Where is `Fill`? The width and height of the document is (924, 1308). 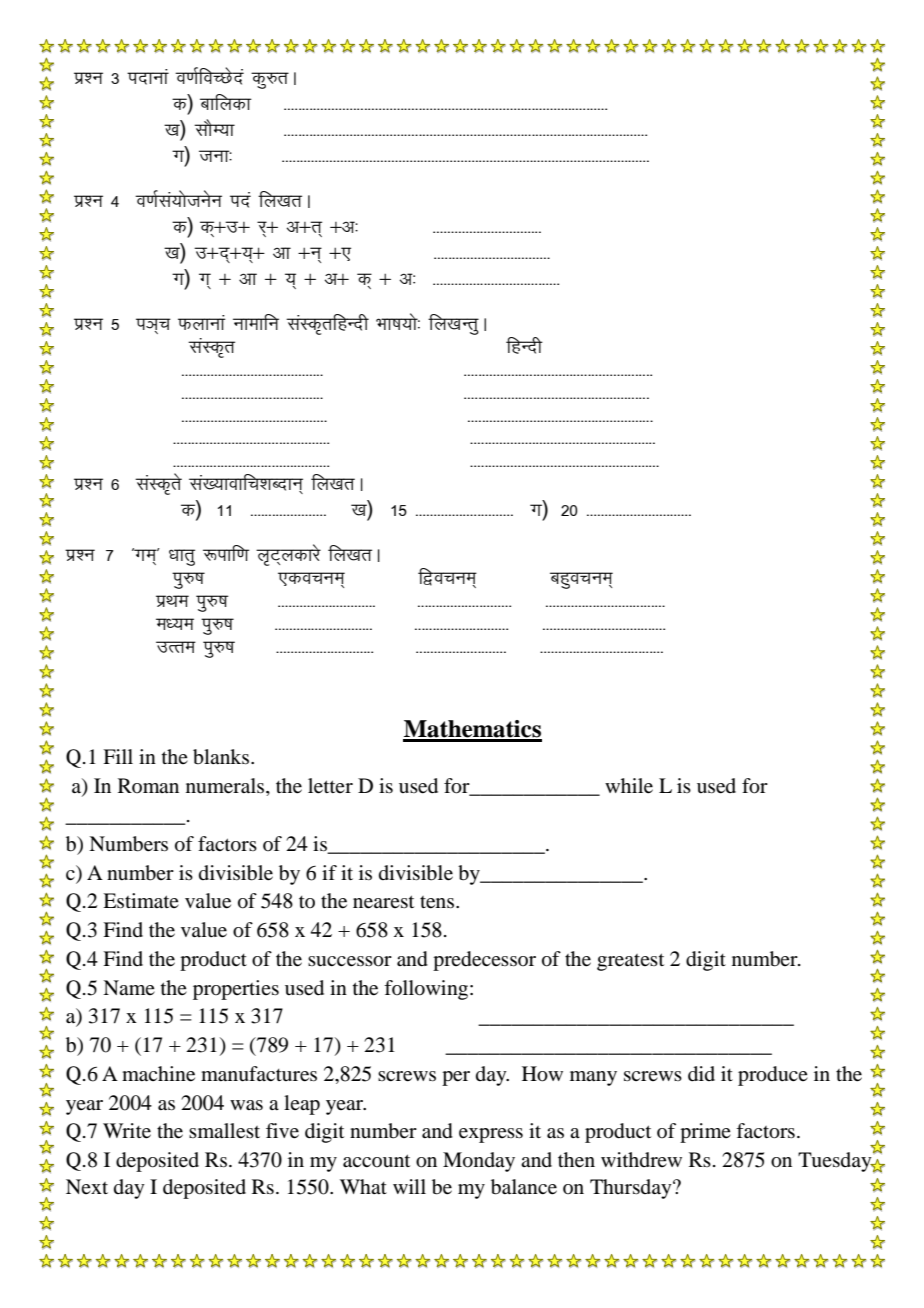
Fill is located at coordinates (118, 756).
